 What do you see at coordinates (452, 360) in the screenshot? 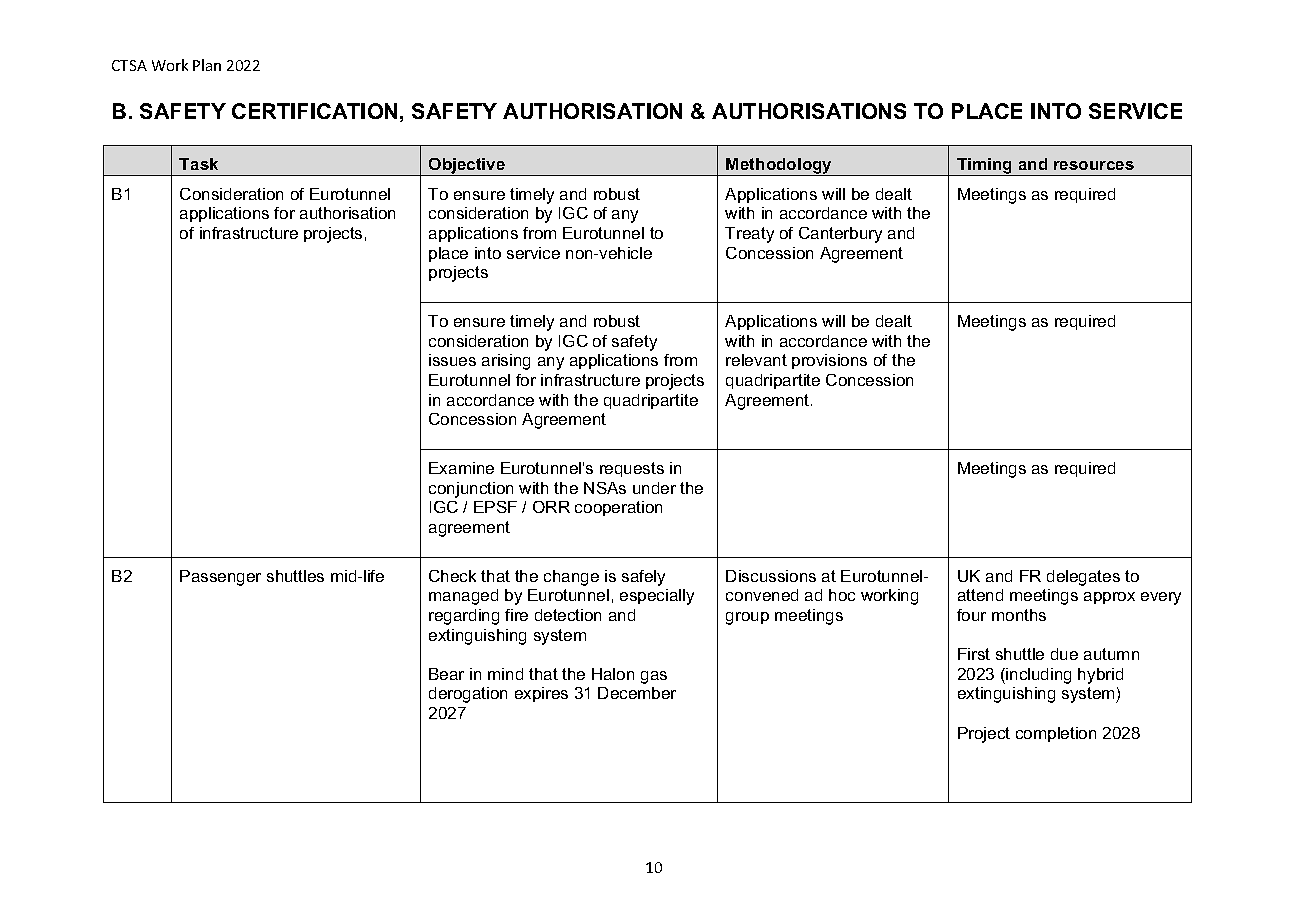
I see `issues` at bounding box center [452, 360].
